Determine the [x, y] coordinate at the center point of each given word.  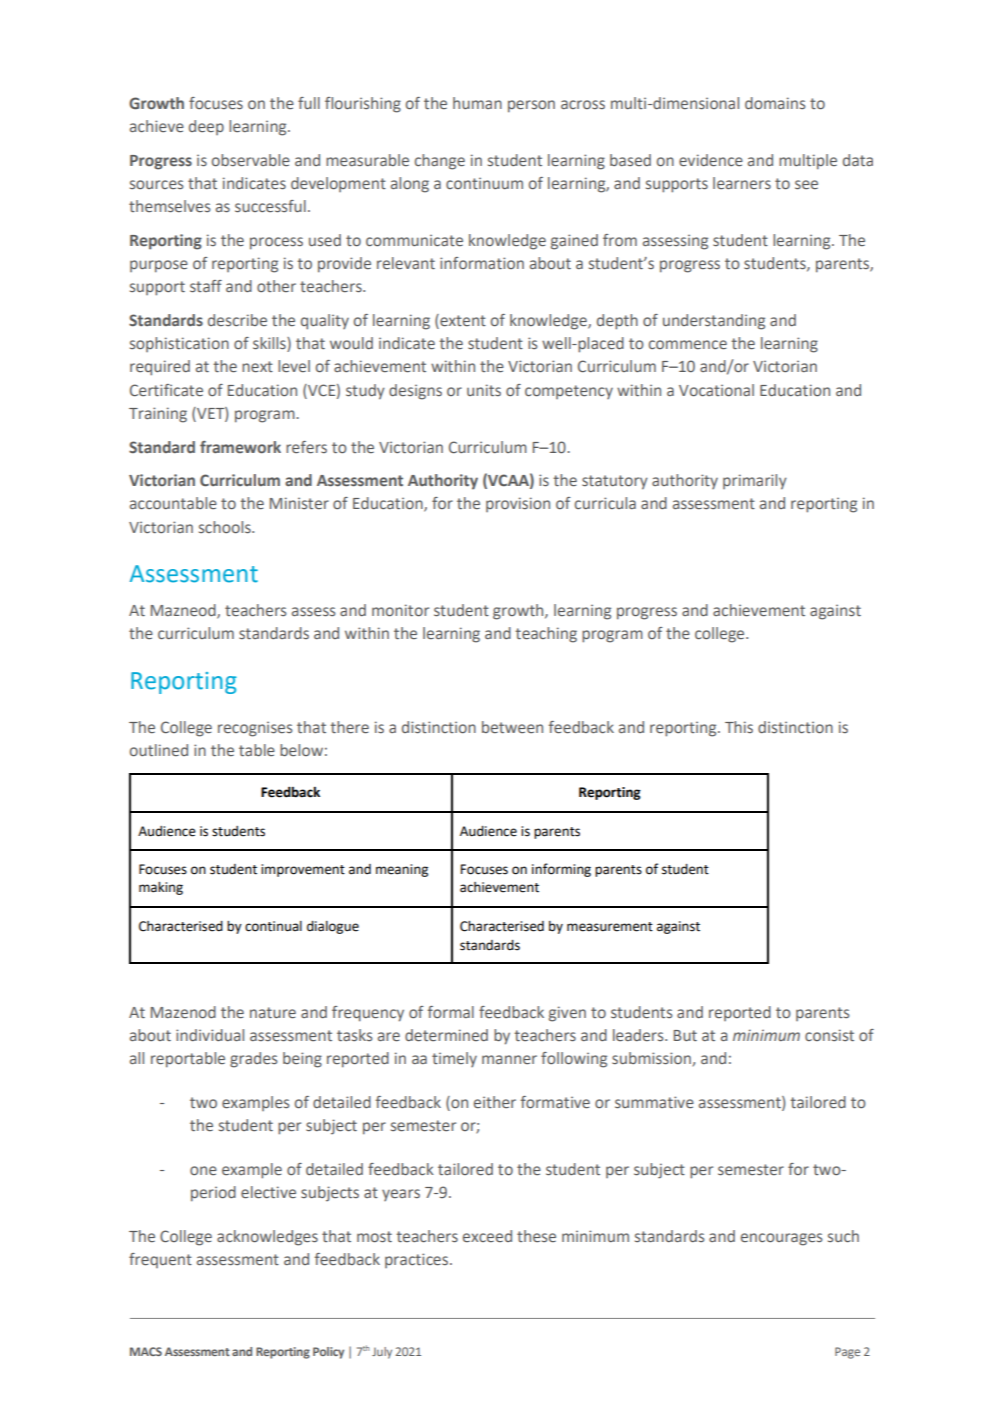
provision [518, 504]
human [477, 103]
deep [206, 127]
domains [775, 103]
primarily [755, 482]
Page [847, 1353]
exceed [487, 1236]
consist [829, 1035]
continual [273, 926]
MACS [146, 1351]
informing [561, 870]
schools [226, 527]
